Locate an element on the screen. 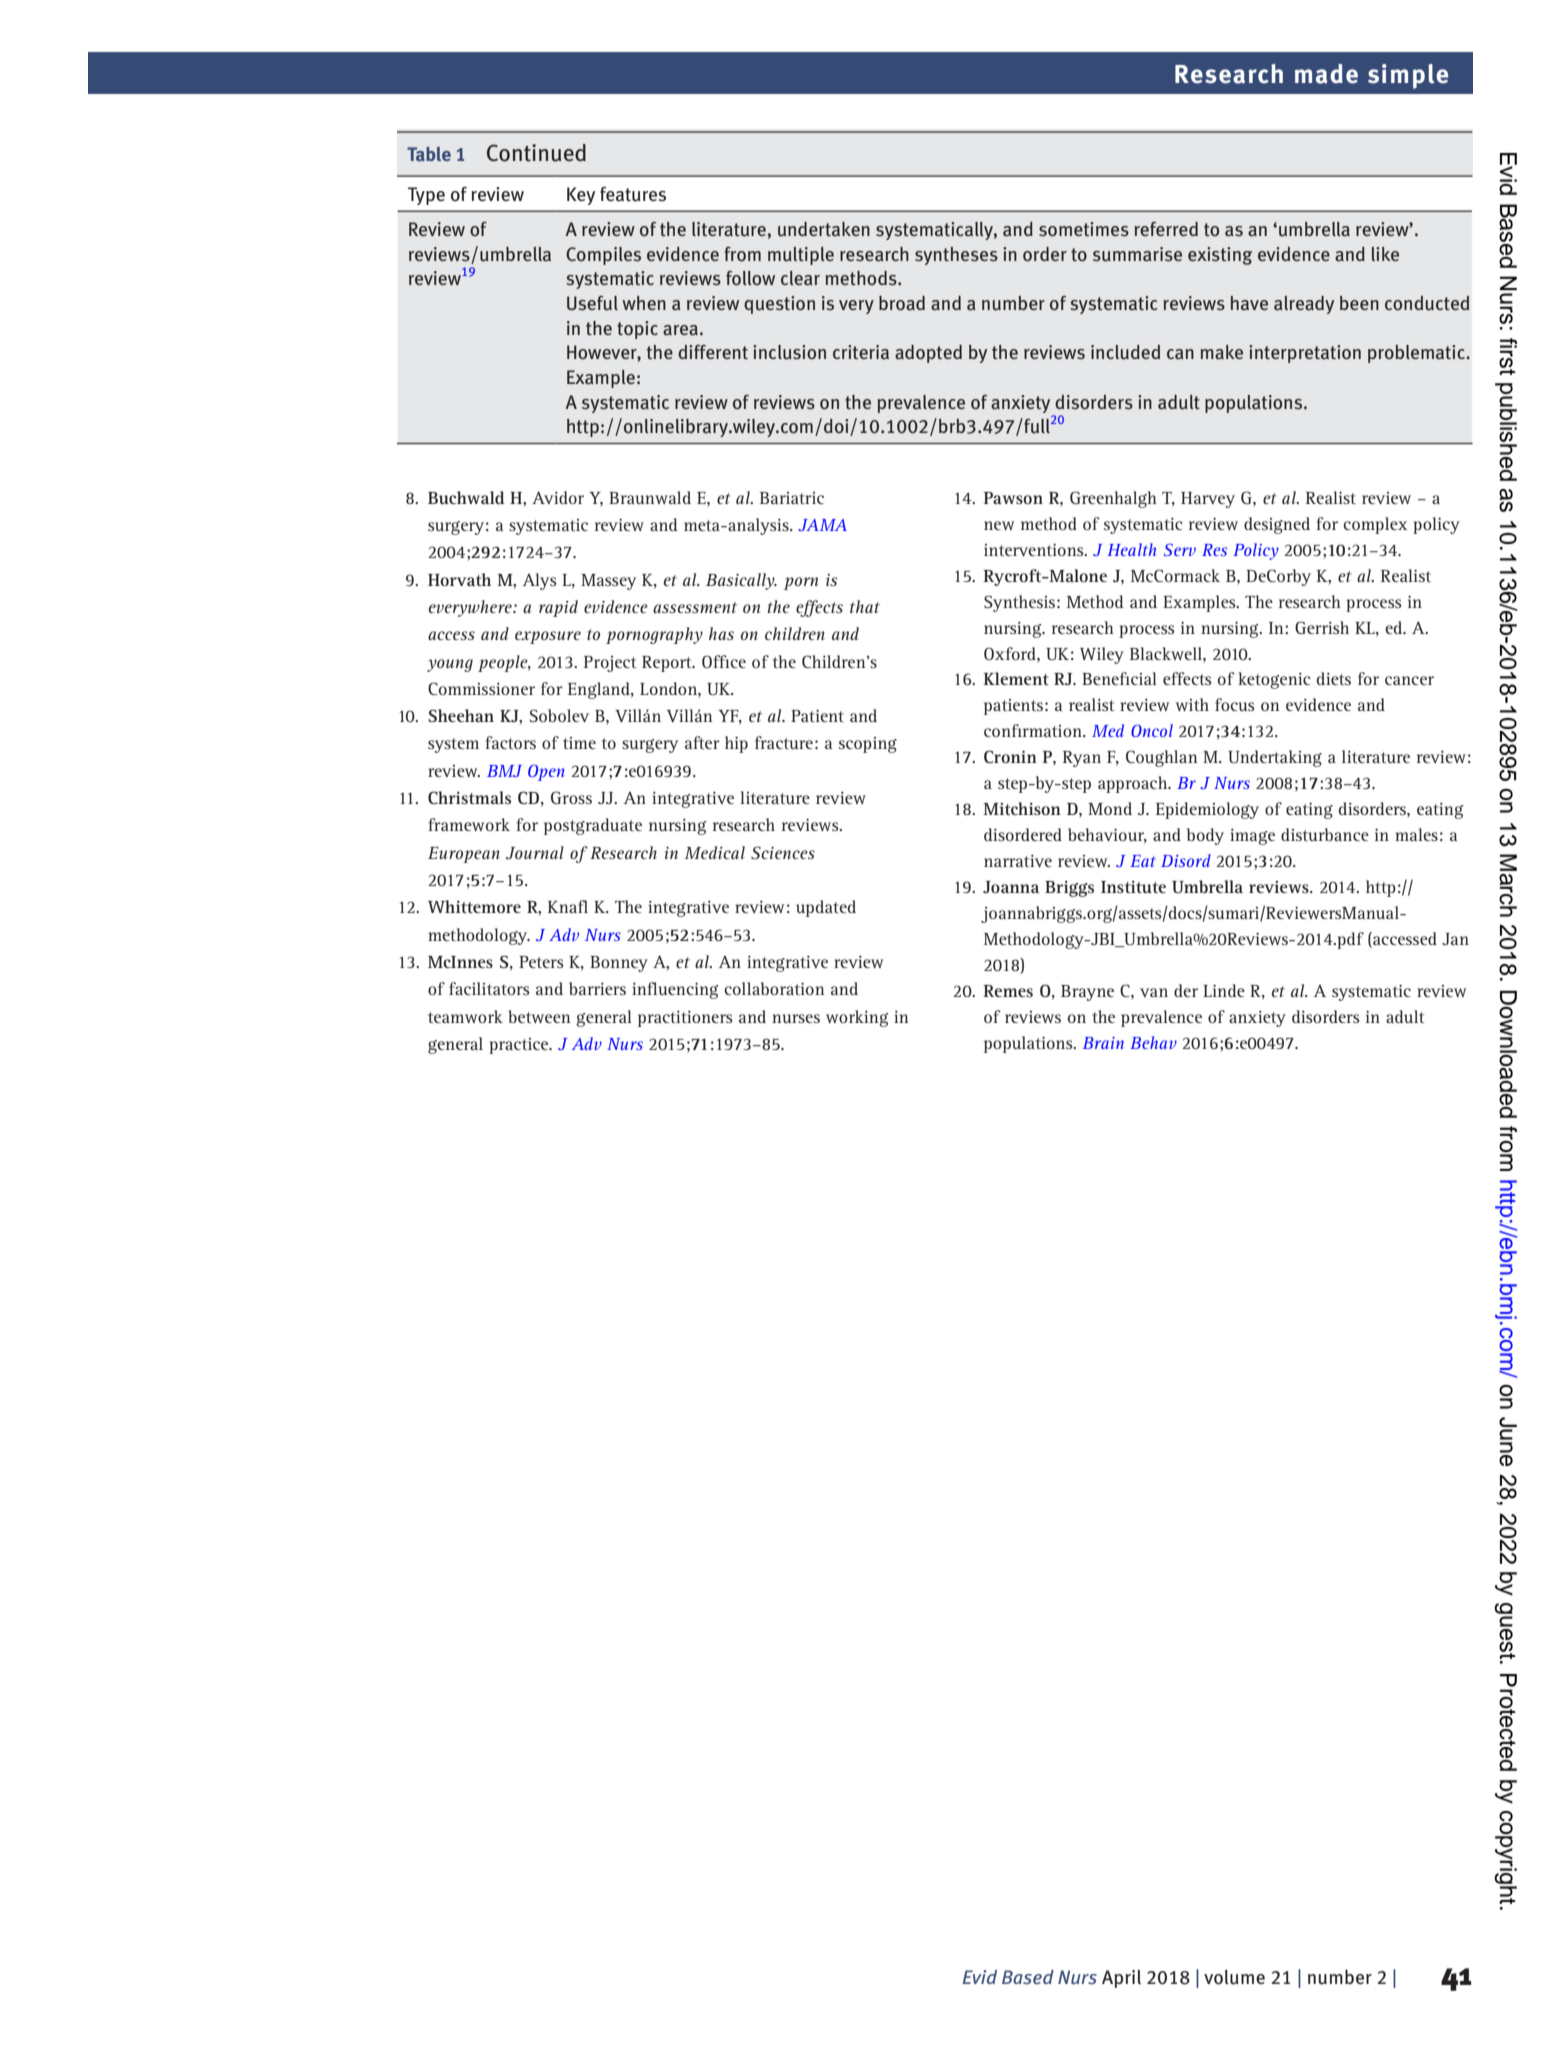 The image size is (1545, 2060). syntheses is located at coordinates (956, 256).
